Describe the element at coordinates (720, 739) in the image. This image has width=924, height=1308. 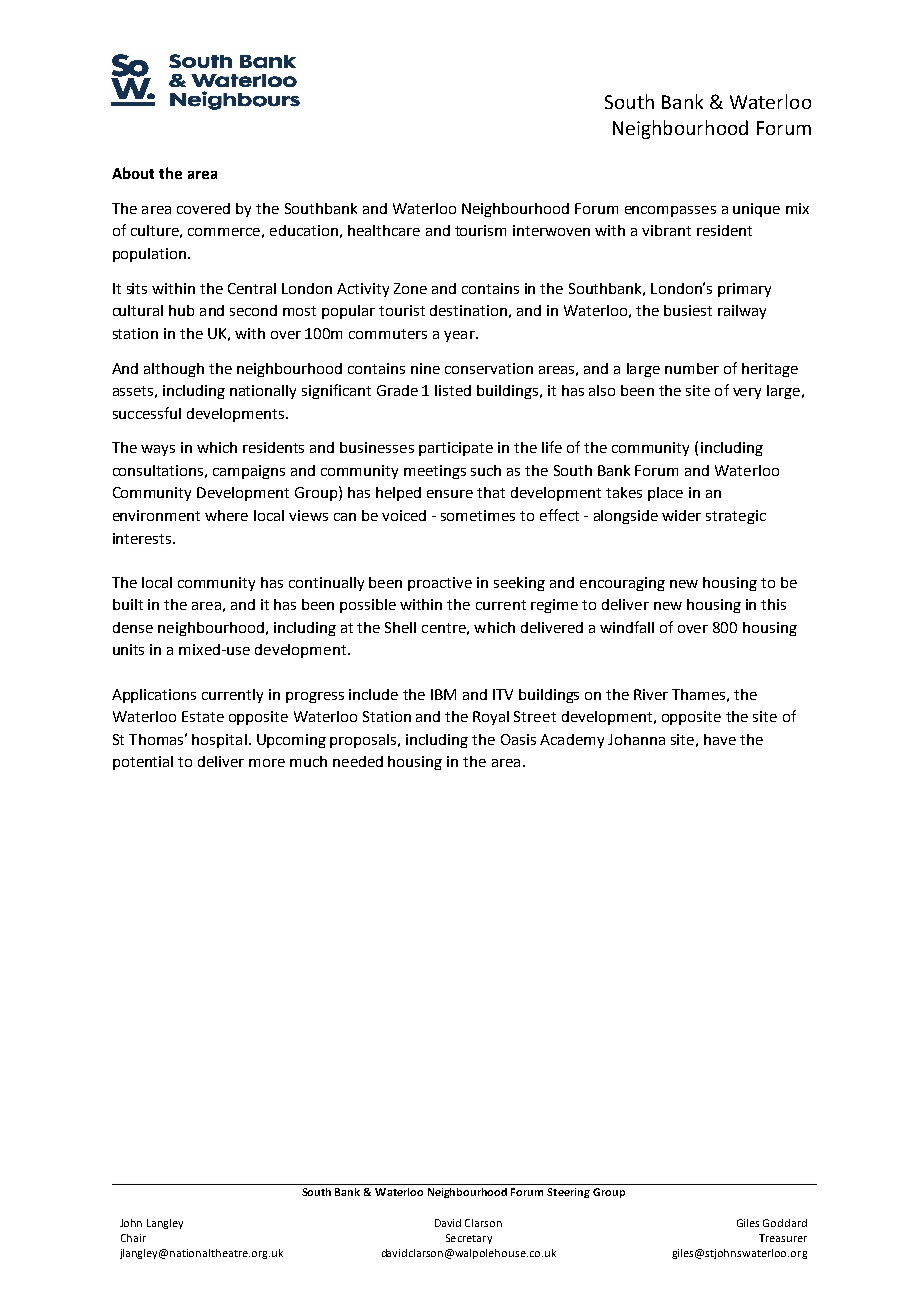
I see `have` at that location.
